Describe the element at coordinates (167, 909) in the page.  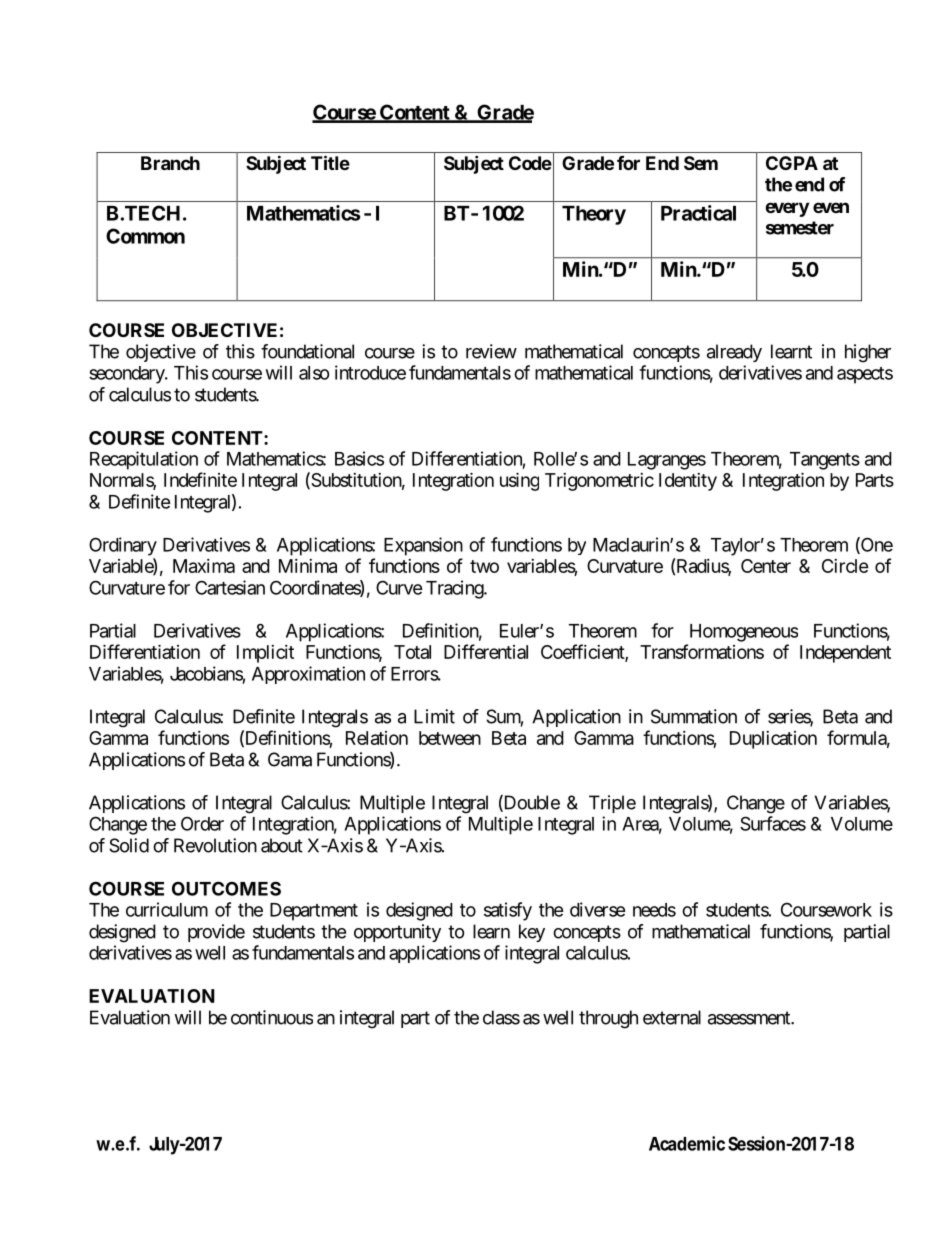
I see `curriculum` at that location.
